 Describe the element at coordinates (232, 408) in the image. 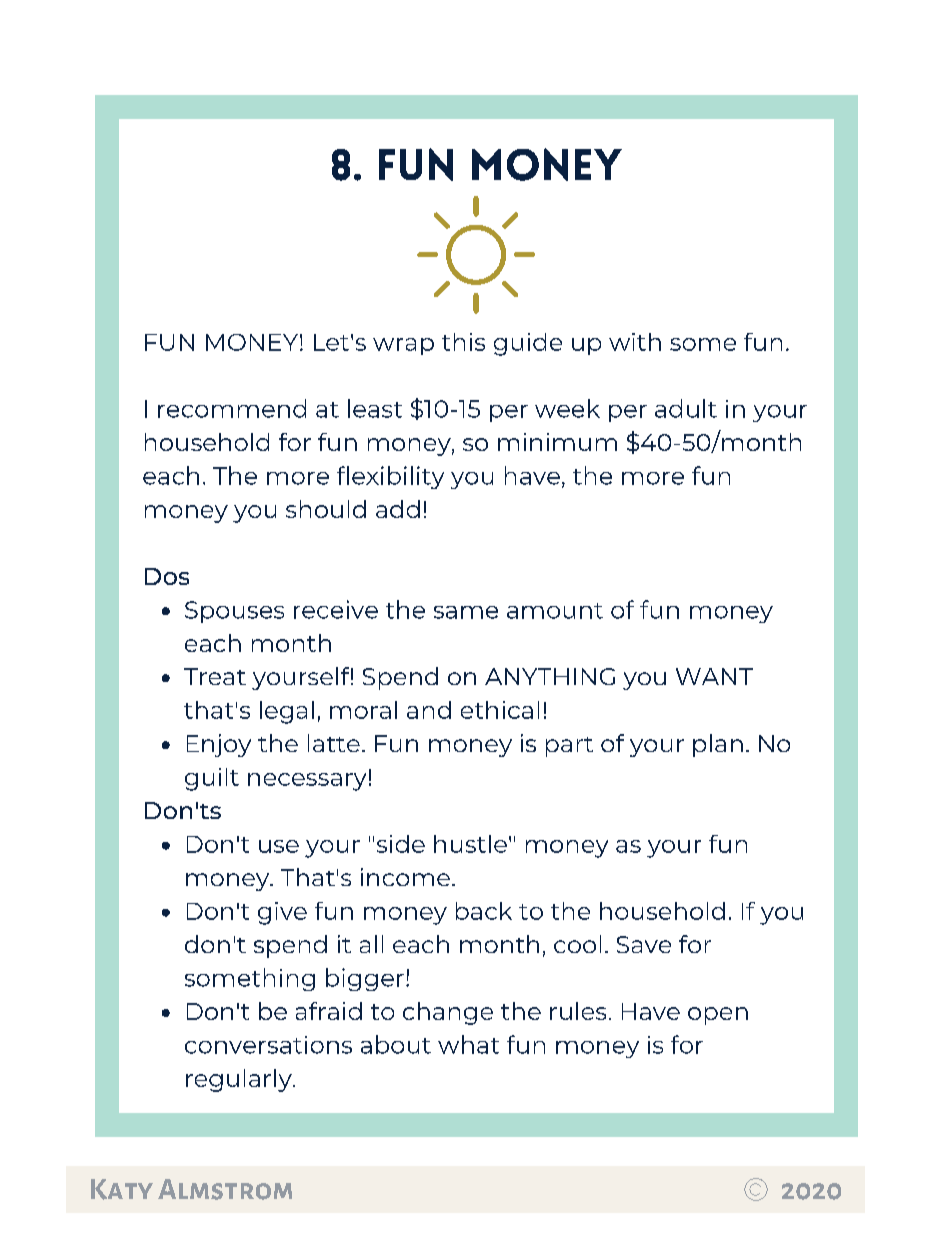

I see `recommend` at that location.
